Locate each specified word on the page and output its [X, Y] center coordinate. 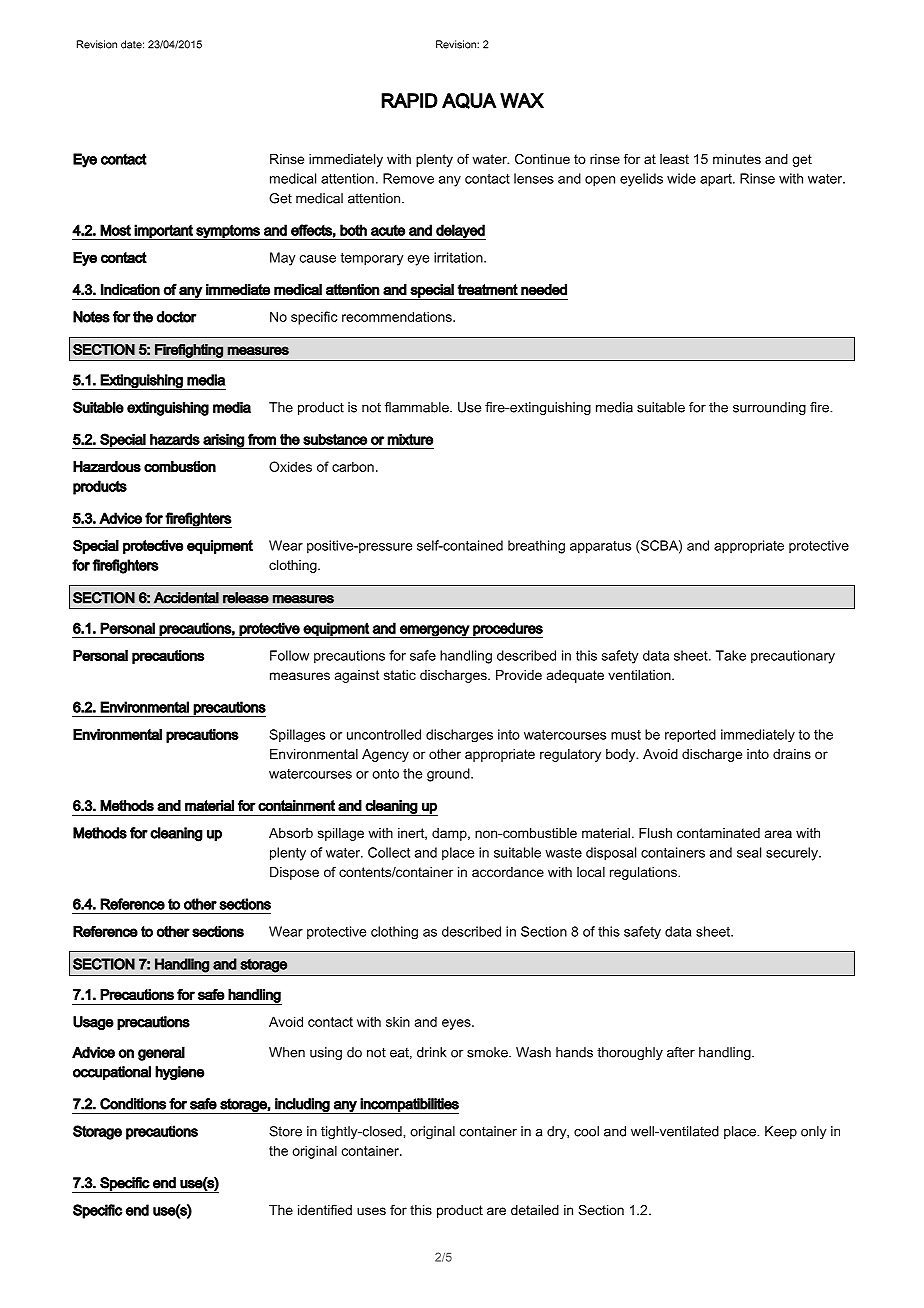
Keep [781, 1132]
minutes [737, 159]
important [164, 232]
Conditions [133, 1104]
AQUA [469, 101]
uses [371, 1211]
